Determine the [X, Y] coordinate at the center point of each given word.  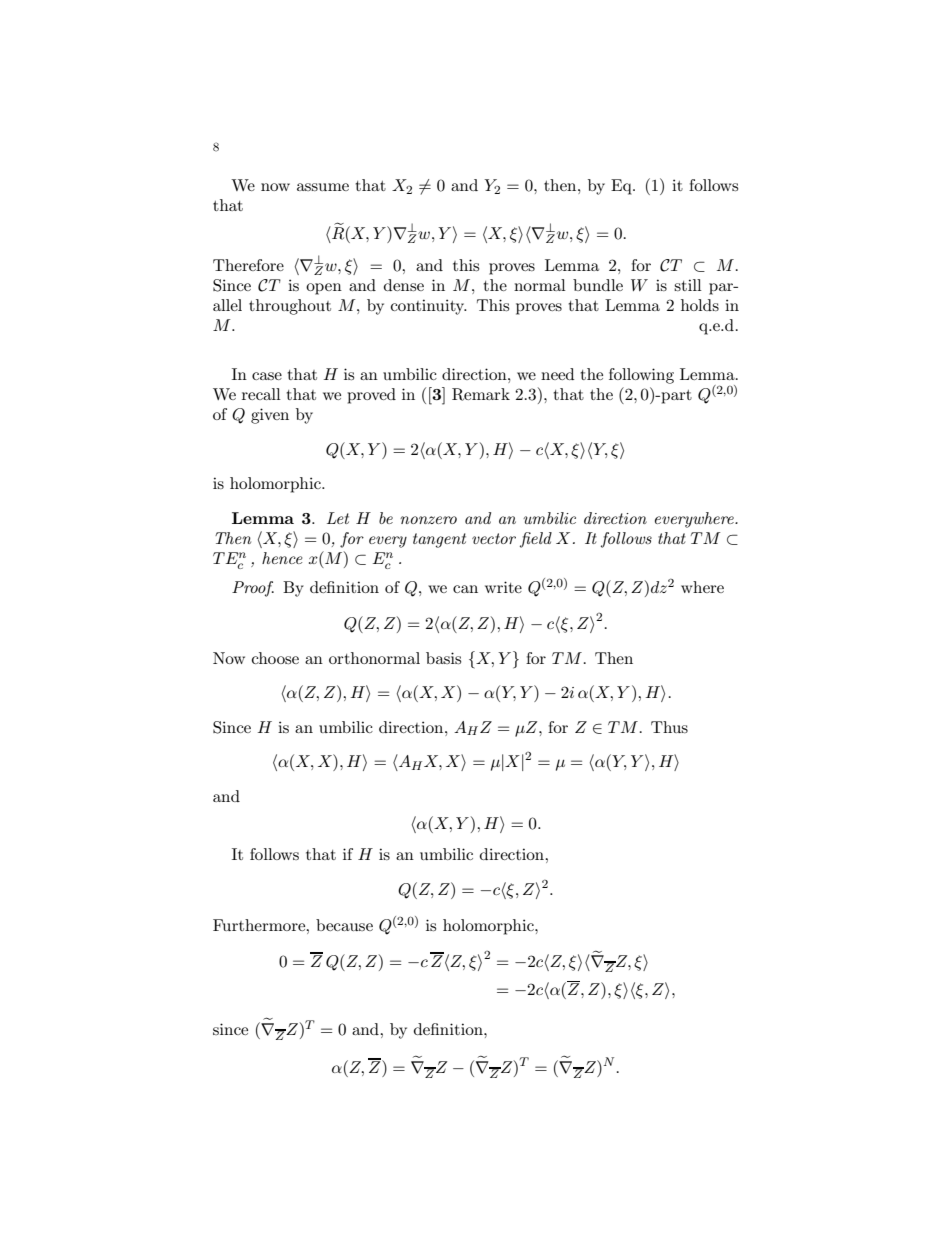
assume [323, 187]
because [344, 925]
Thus [669, 727]
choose [275, 658]
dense [404, 285]
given [270, 416]
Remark [481, 394]
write [503, 587]
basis [443, 658]
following [641, 376]
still [688, 285]
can [465, 589]
